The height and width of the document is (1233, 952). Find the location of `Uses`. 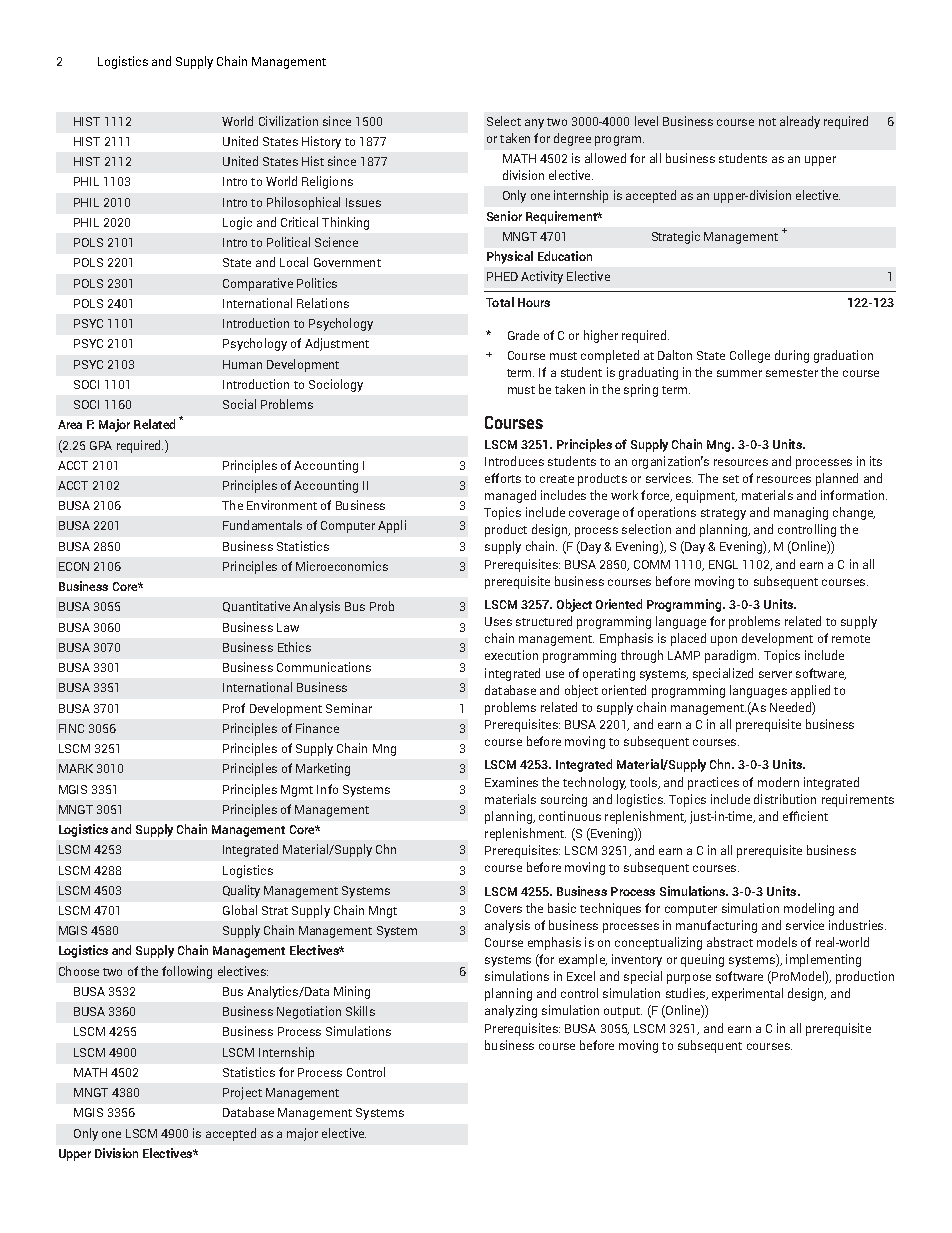

Uses is located at coordinates (498, 621).
